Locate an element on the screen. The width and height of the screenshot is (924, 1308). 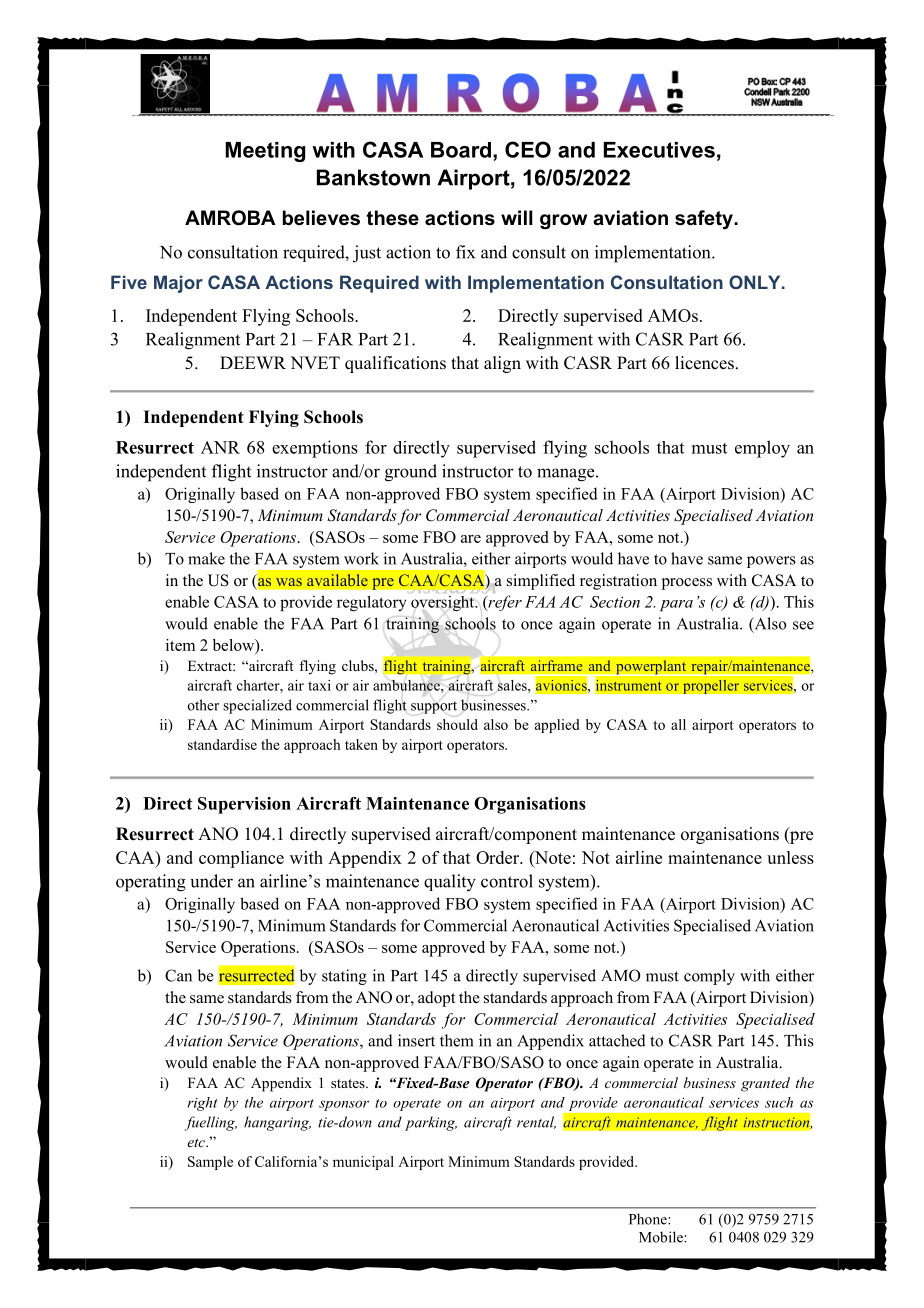
Board is located at coordinates (461, 150).
